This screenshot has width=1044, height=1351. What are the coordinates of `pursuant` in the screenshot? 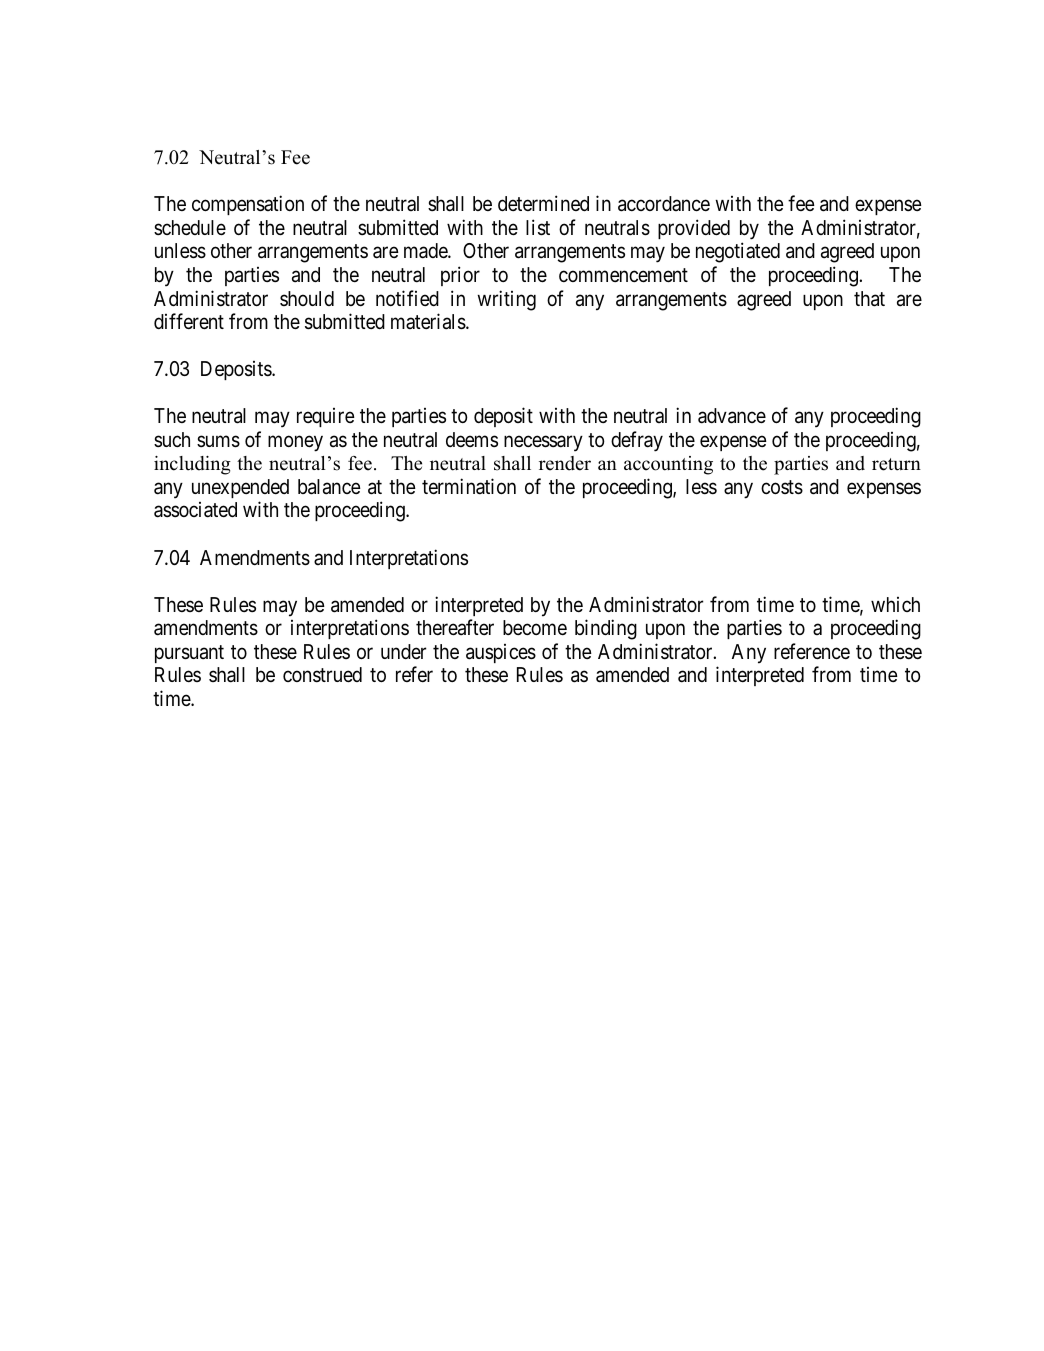 It's located at (189, 654).
